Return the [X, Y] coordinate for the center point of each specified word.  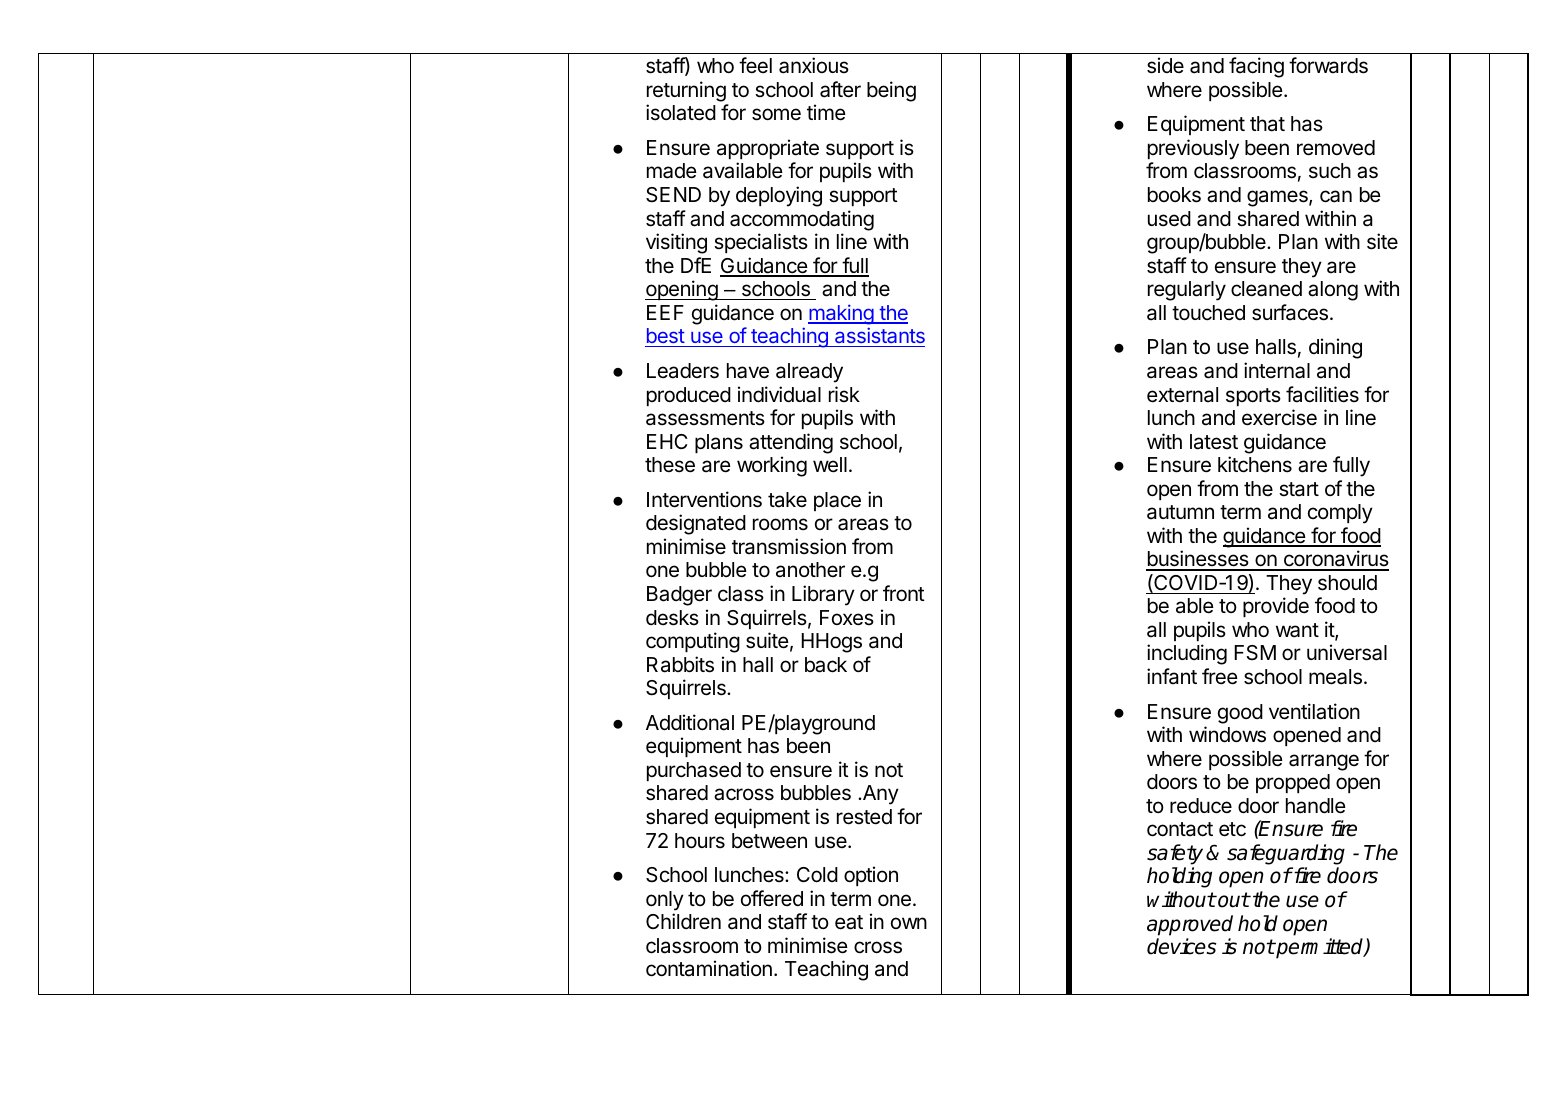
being [891, 91]
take [787, 500]
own [909, 923]
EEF [665, 312]
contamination [709, 968]
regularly [1187, 291]
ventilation [1314, 711]
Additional [690, 722]
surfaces [1290, 312]
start [1299, 489]
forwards [1328, 65]
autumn [1180, 512]
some [776, 114]
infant [1172, 676]
